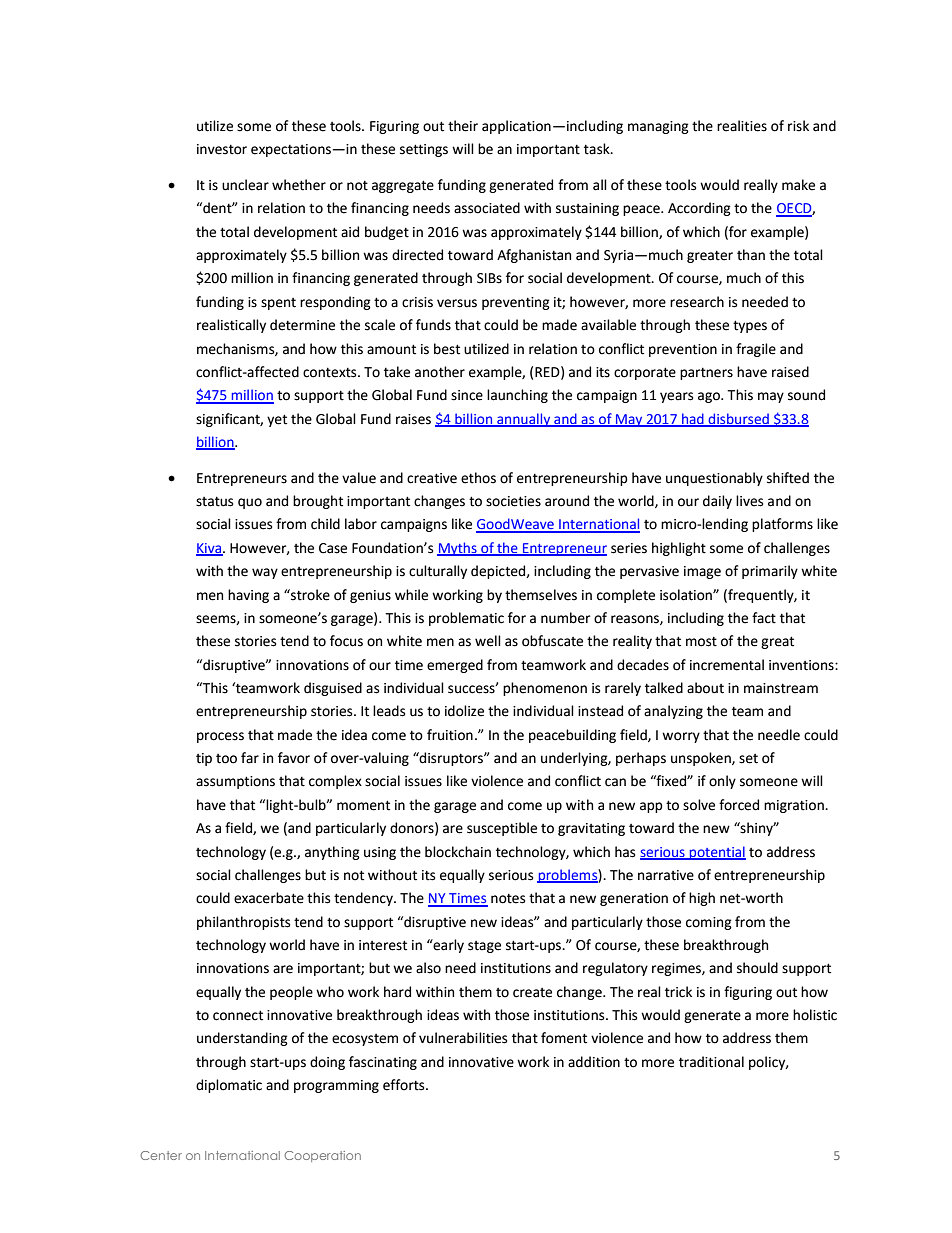 The width and height of the page is (952, 1233). Describe the element at coordinates (770, 572) in the page. I see `primarily` at that location.
